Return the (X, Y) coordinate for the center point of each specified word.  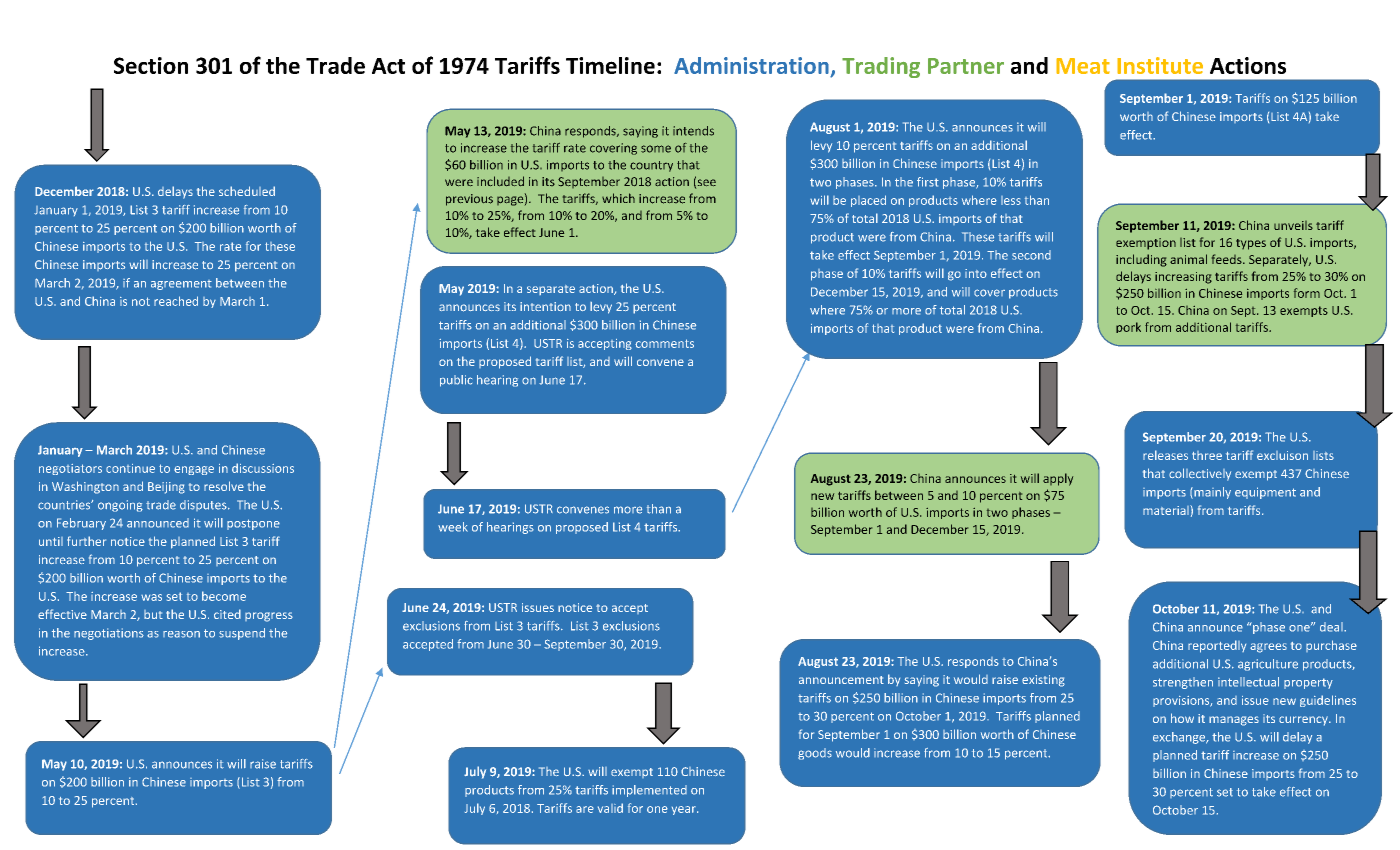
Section (151, 65)
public (456, 381)
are (585, 809)
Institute (1160, 65)
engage (194, 470)
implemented (649, 791)
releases (1165, 455)
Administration (751, 65)
